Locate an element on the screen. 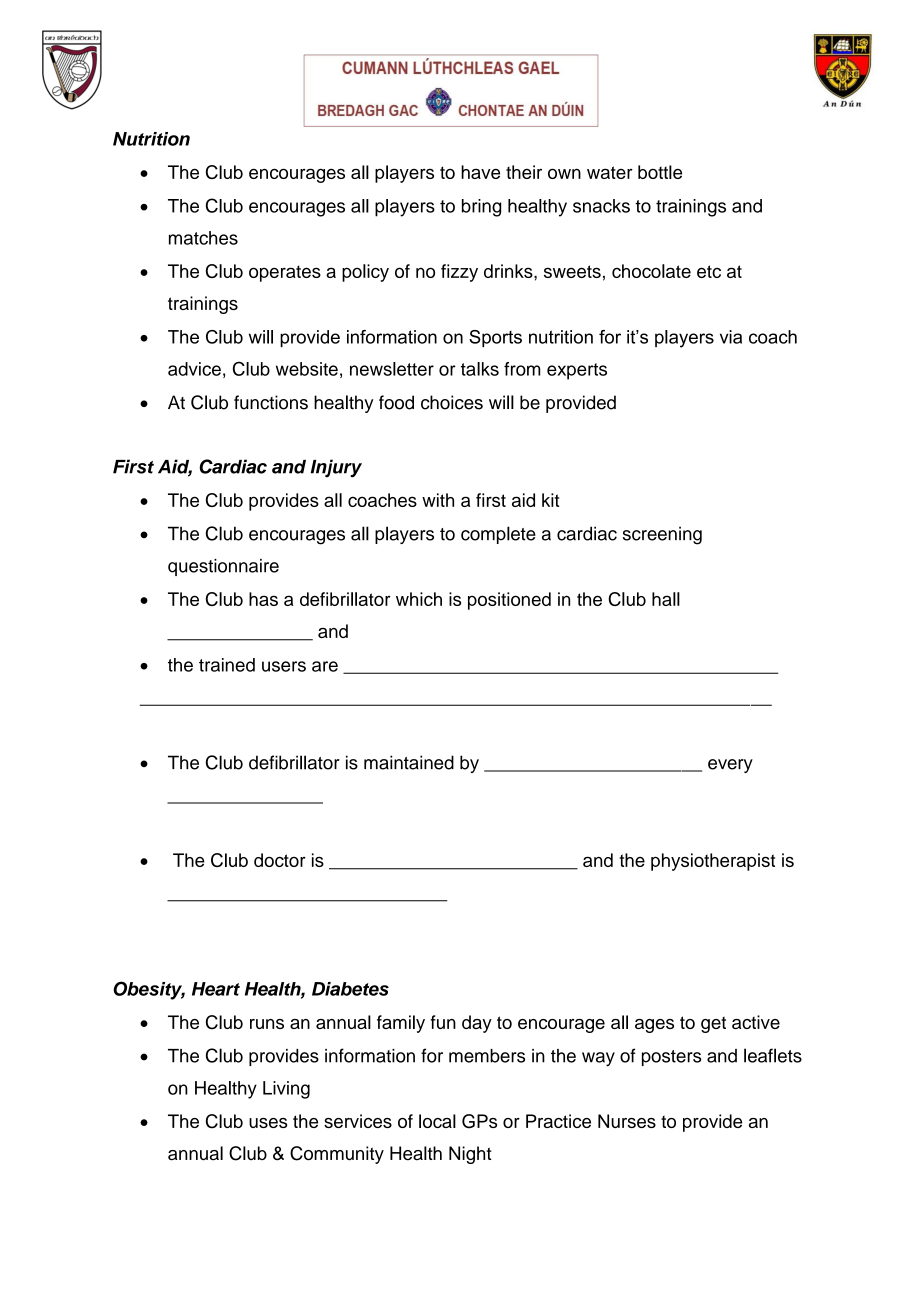 The height and width of the screenshot is (1308, 924). bring is located at coordinates (481, 208).
